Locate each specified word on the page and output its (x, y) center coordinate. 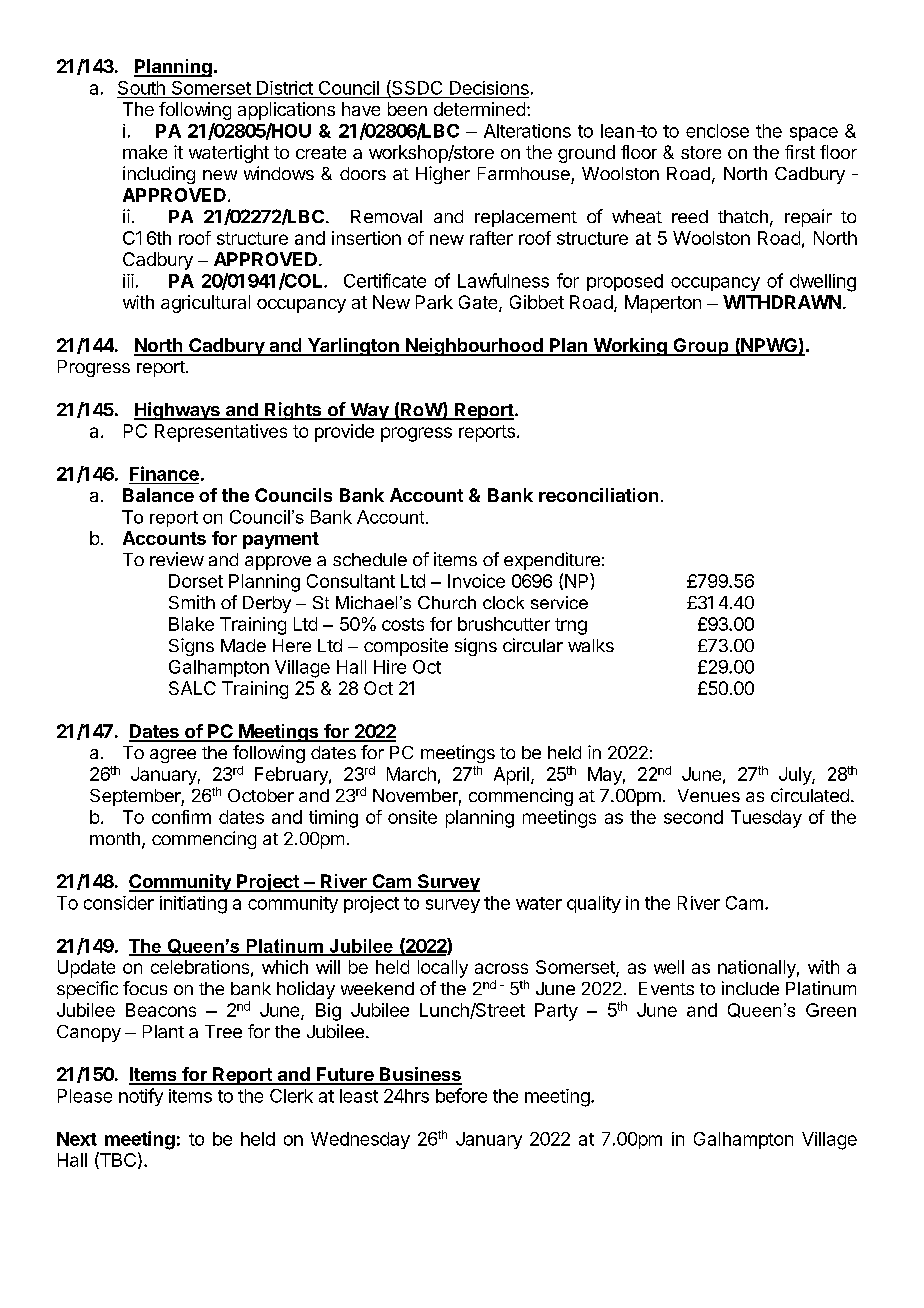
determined (479, 109)
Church (447, 602)
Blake (191, 624)
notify (141, 1097)
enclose (717, 131)
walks (591, 645)
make (145, 152)
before (461, 1095)
